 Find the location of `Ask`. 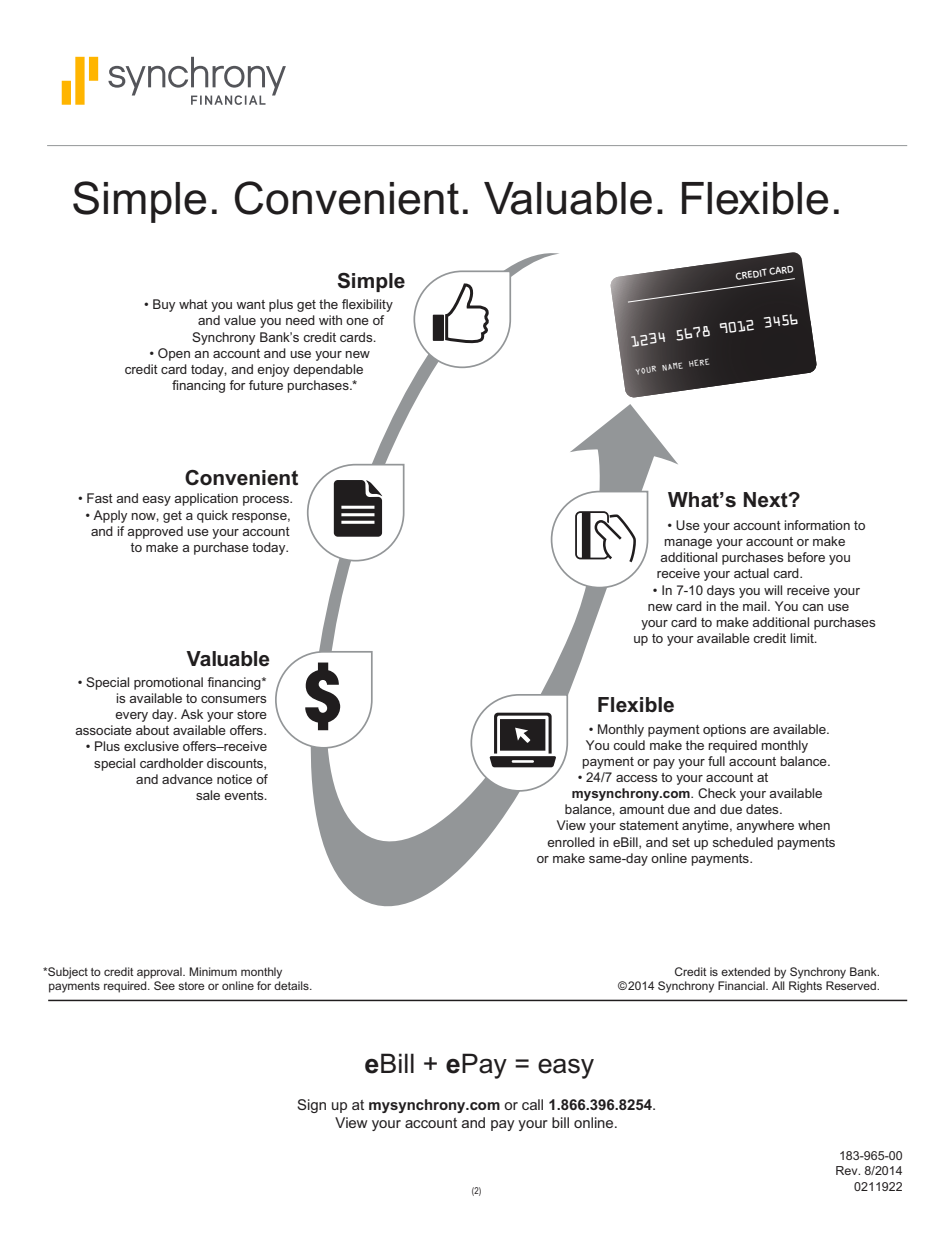

Ask is located at coordinates (192, 714).
